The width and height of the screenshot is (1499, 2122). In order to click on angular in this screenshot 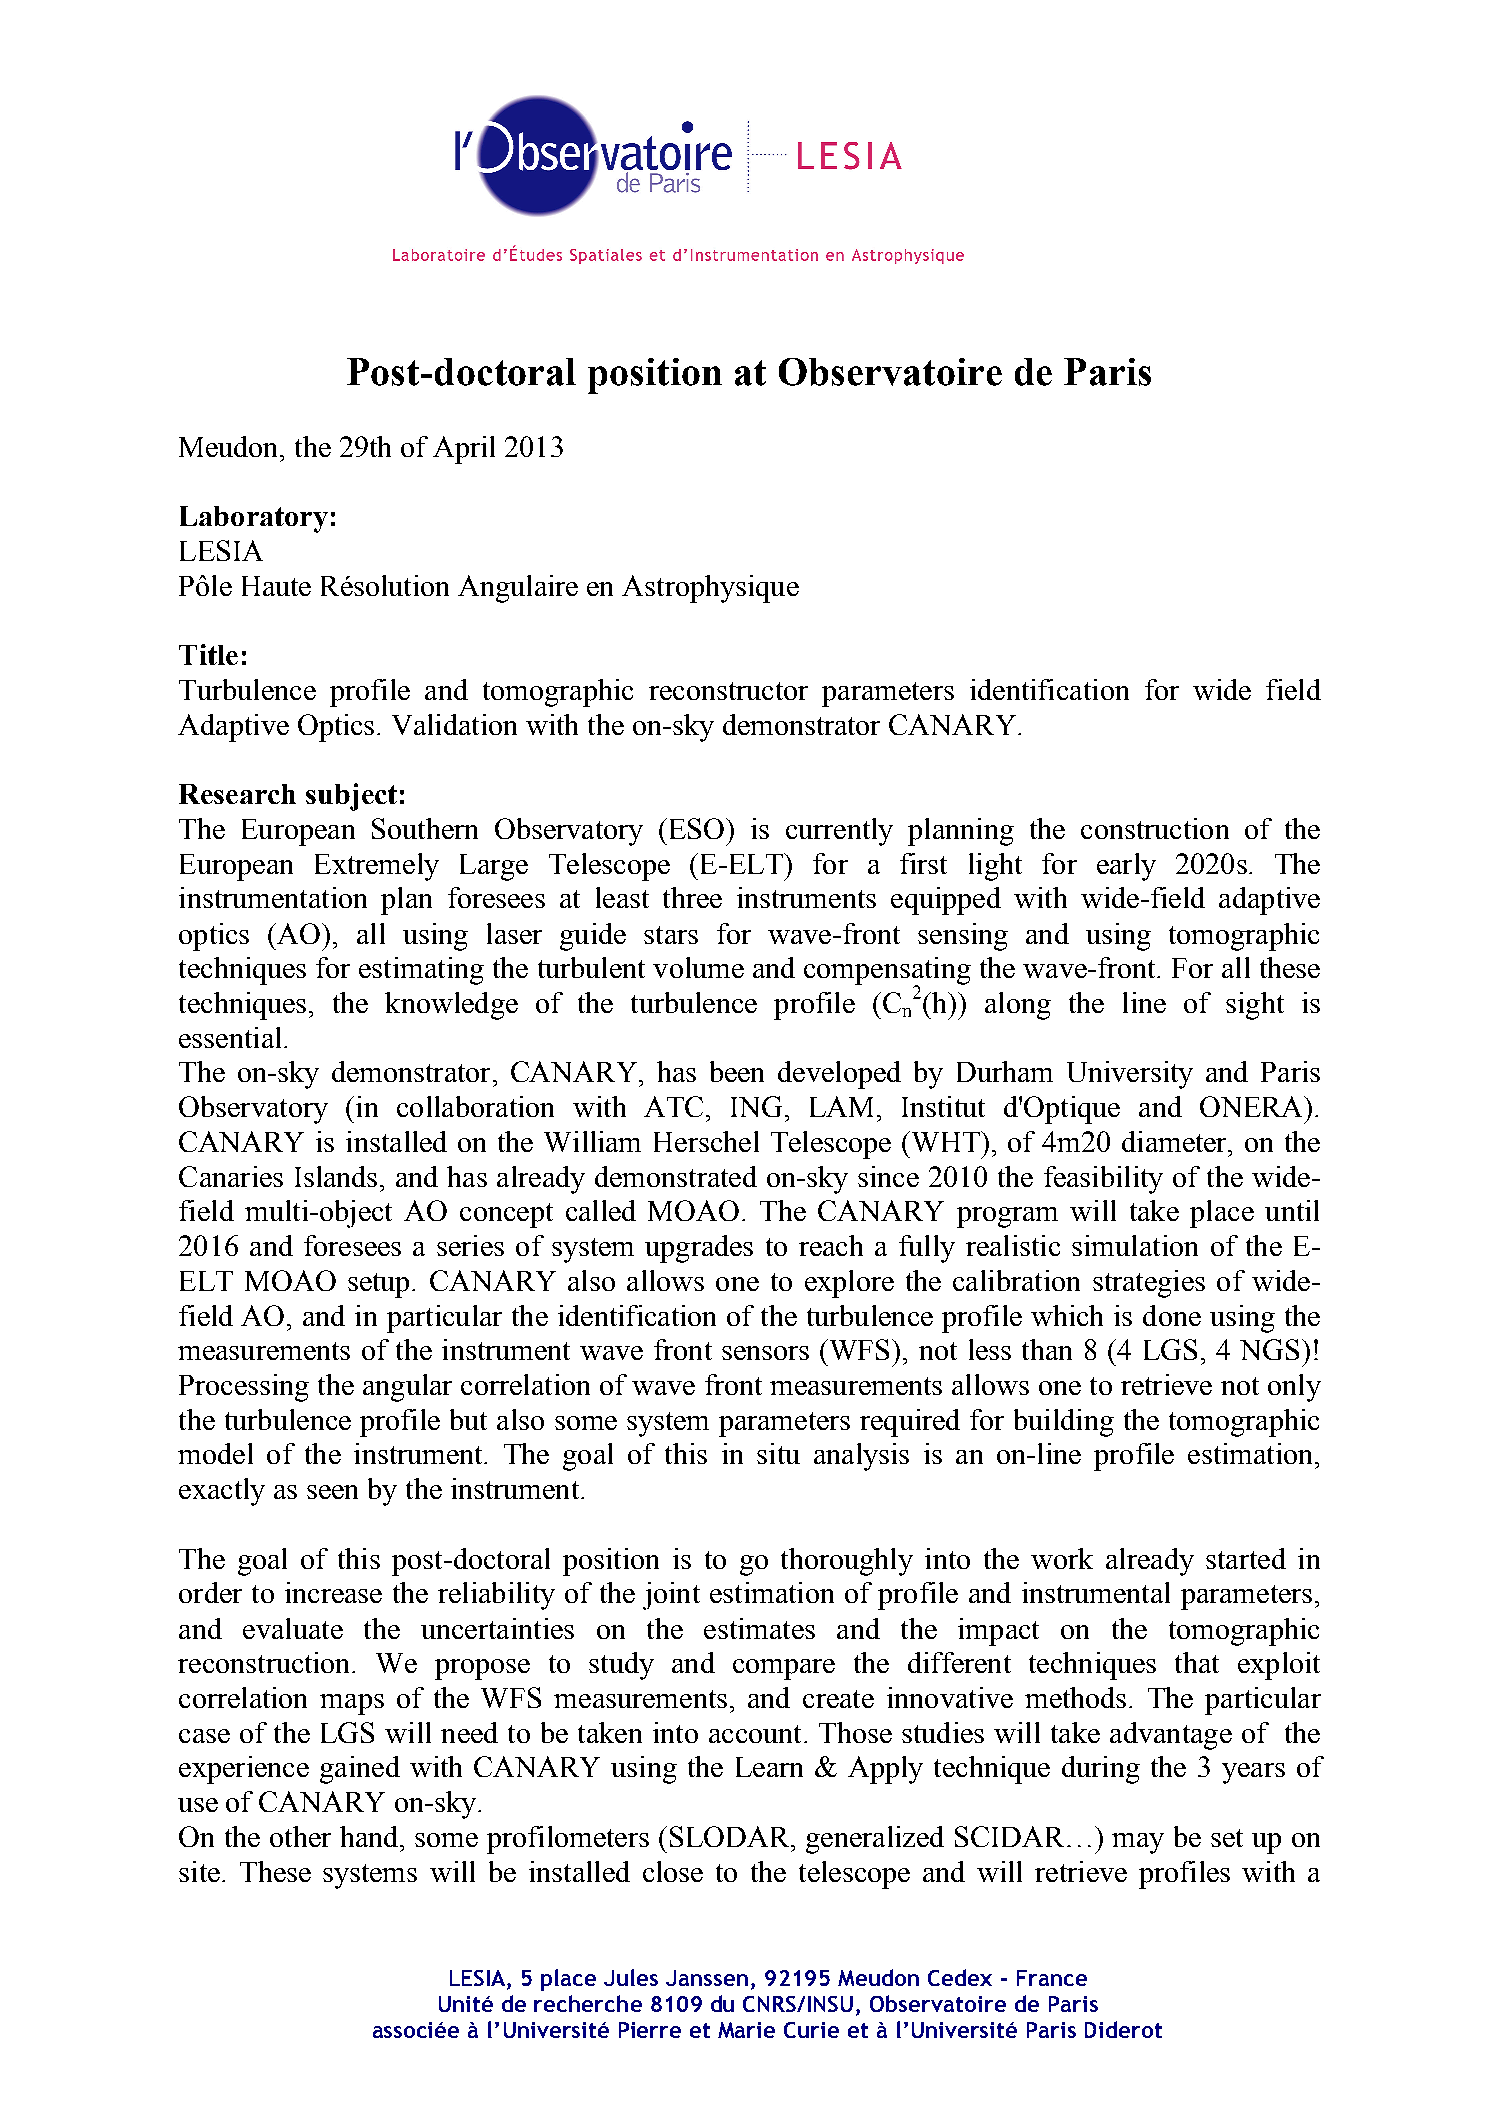, I will do `click(407, 1388)`.
